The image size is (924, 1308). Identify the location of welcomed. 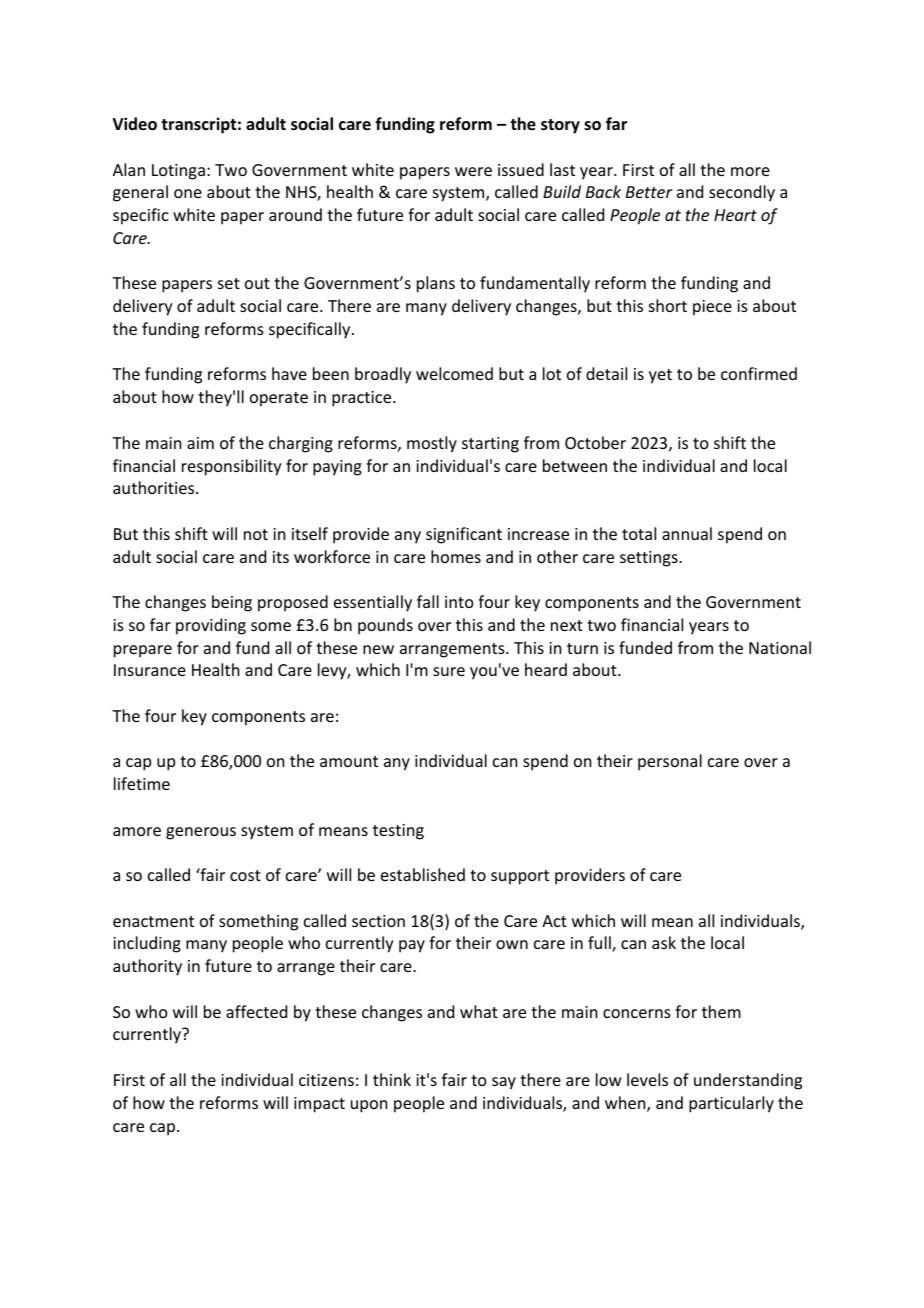
(454, 373).
